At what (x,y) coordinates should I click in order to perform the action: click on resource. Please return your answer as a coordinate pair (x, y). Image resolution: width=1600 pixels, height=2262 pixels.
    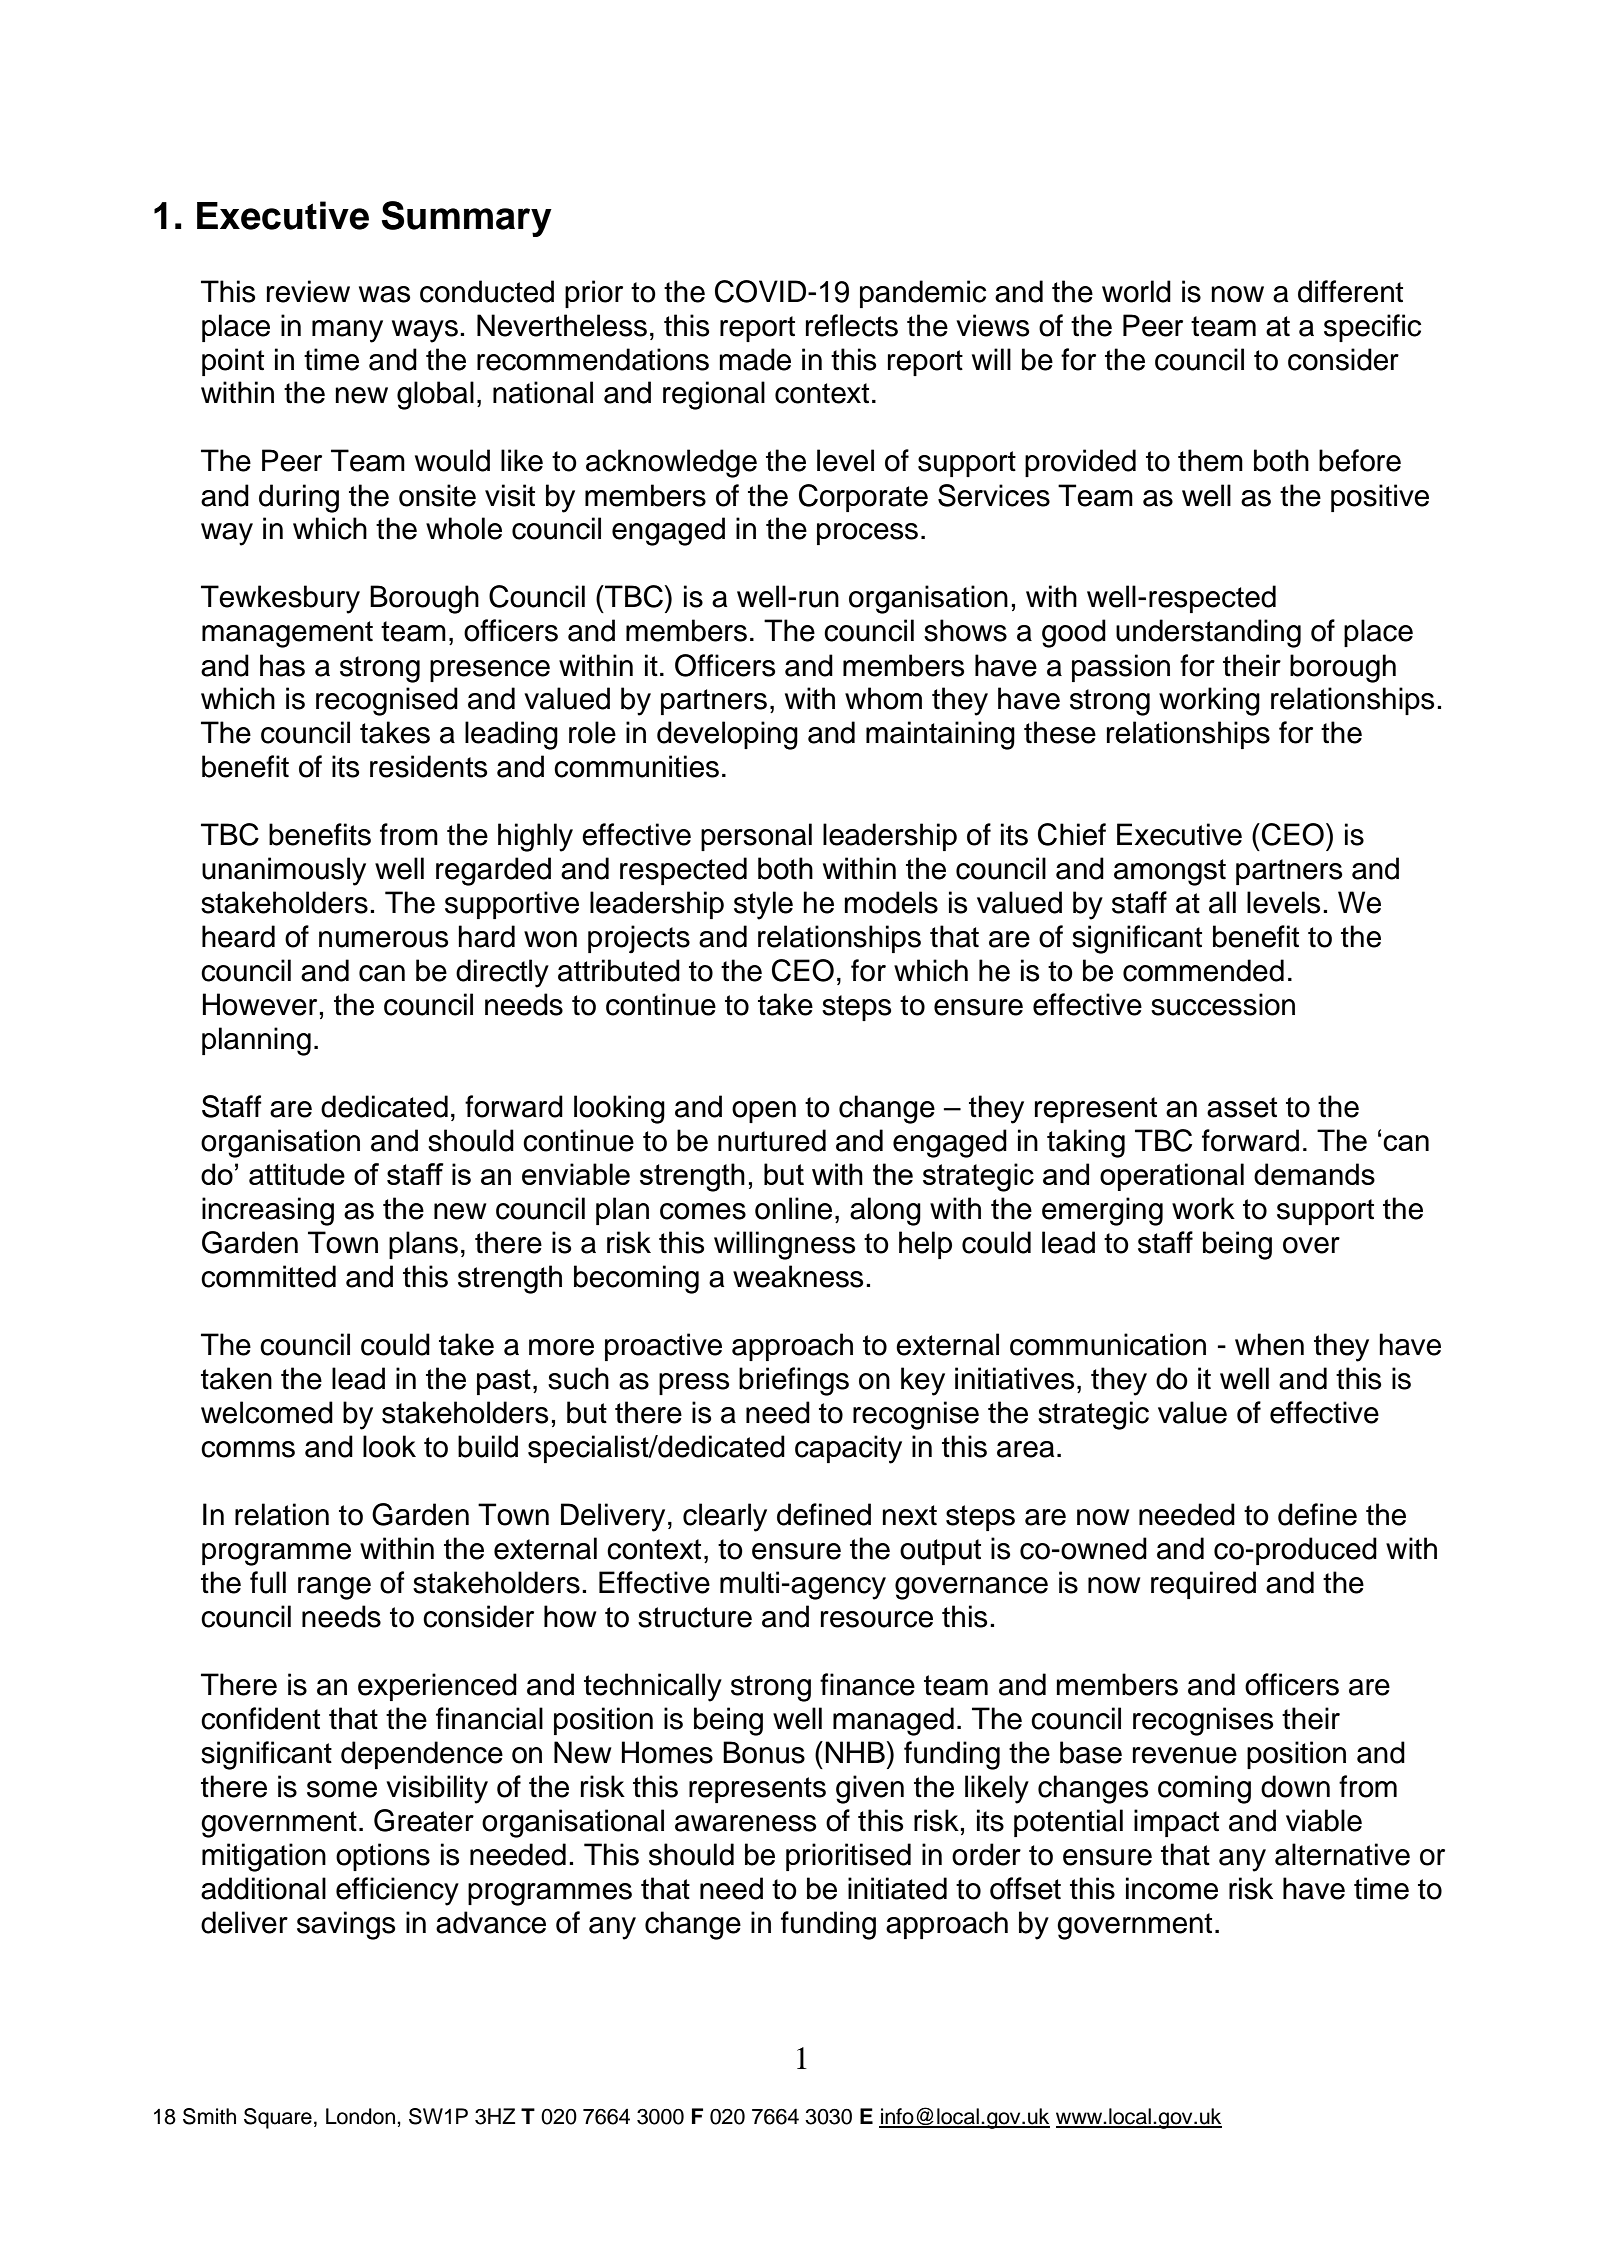
    Looking at the image, I should click on (877, 1619).
